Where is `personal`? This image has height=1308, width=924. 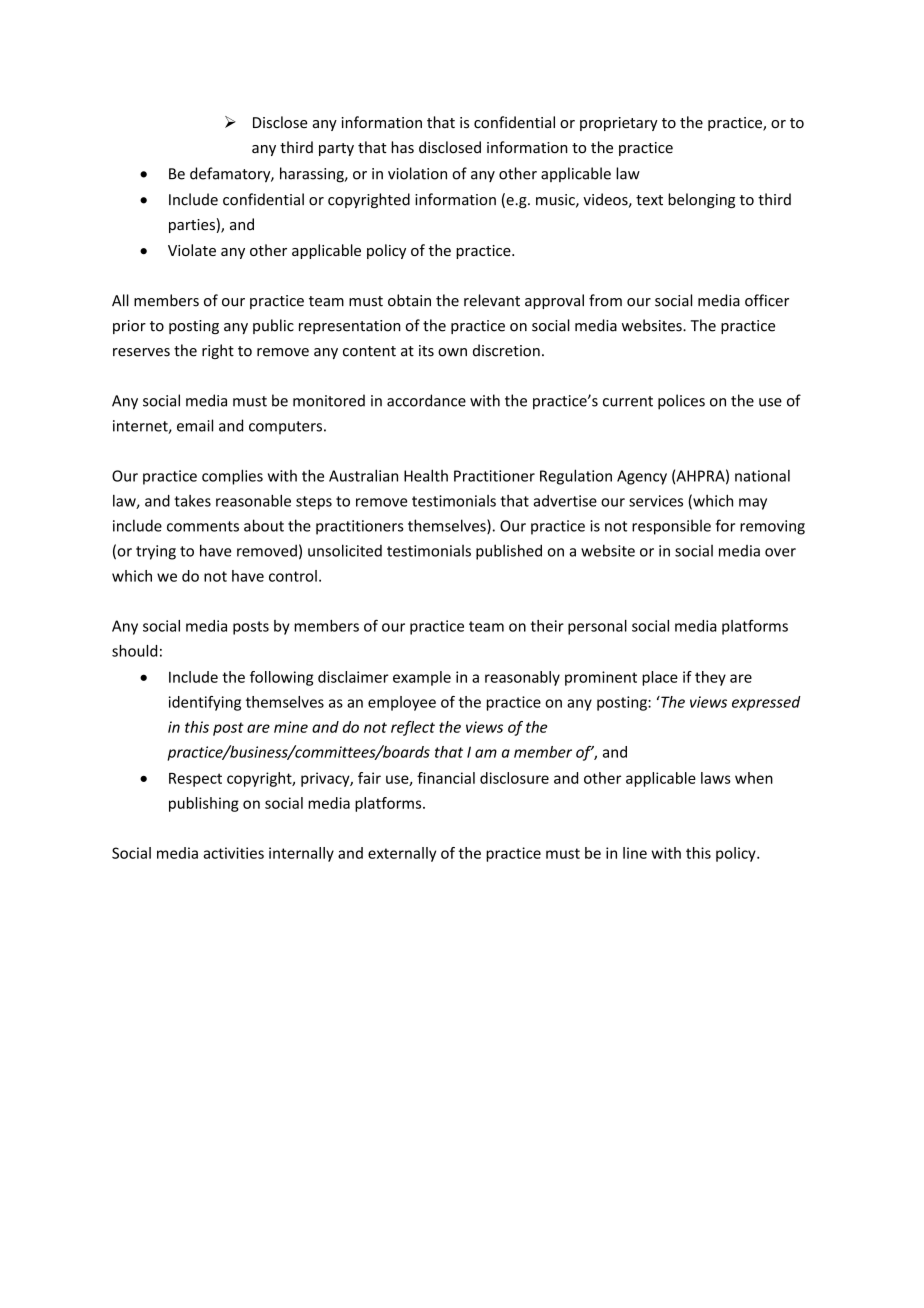
personal is located at coordinates (597, 627).
